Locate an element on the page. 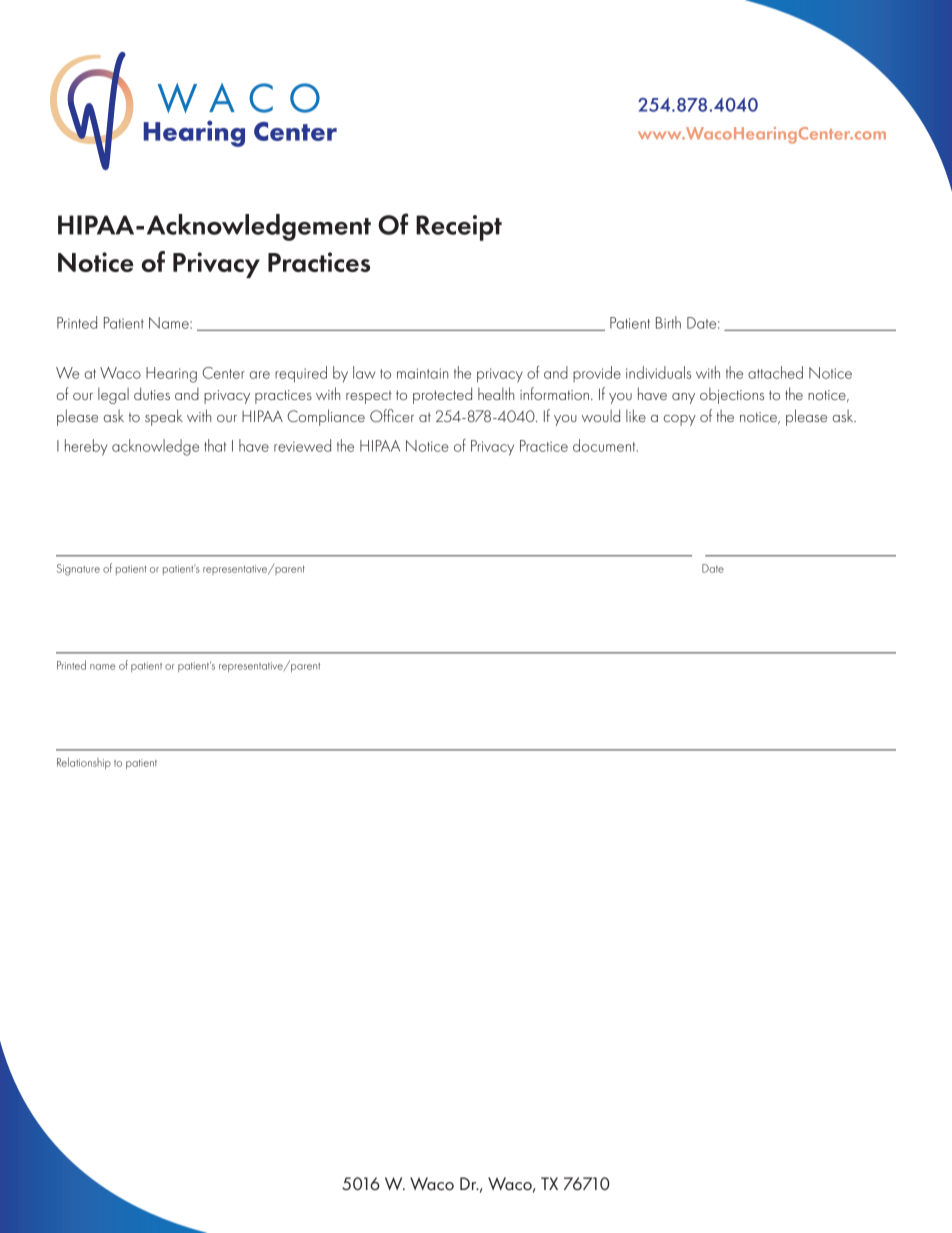 This document has width=952, height=1233. Birth is located at coordinates (668, 322).
